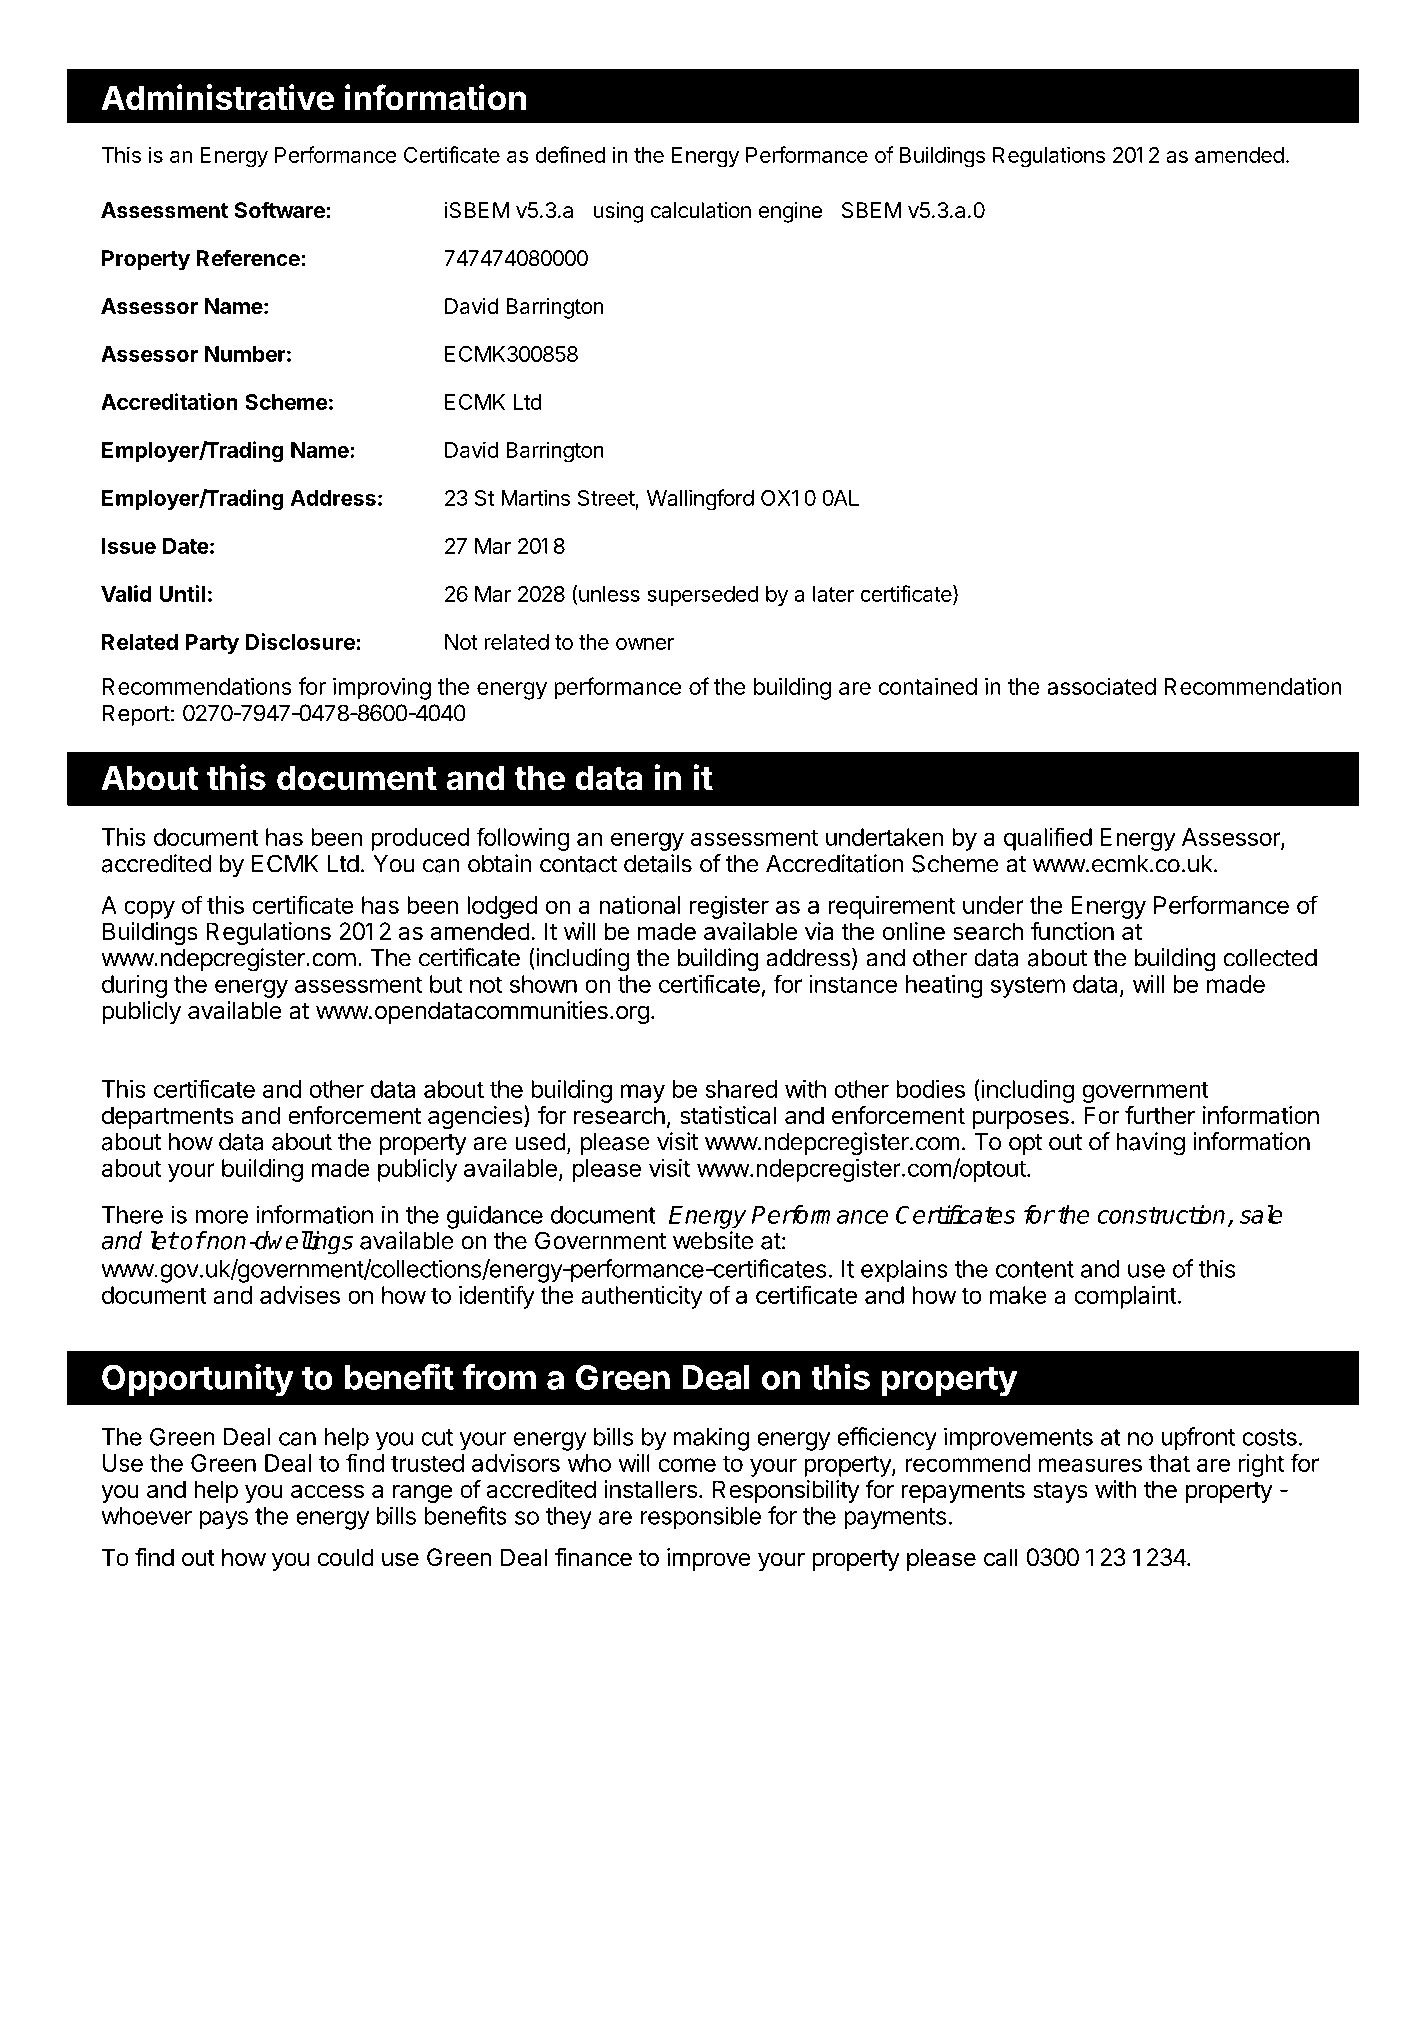 This screenshot has width=1427, height=2019. I want to click on qualified, so click(1048, 839).
